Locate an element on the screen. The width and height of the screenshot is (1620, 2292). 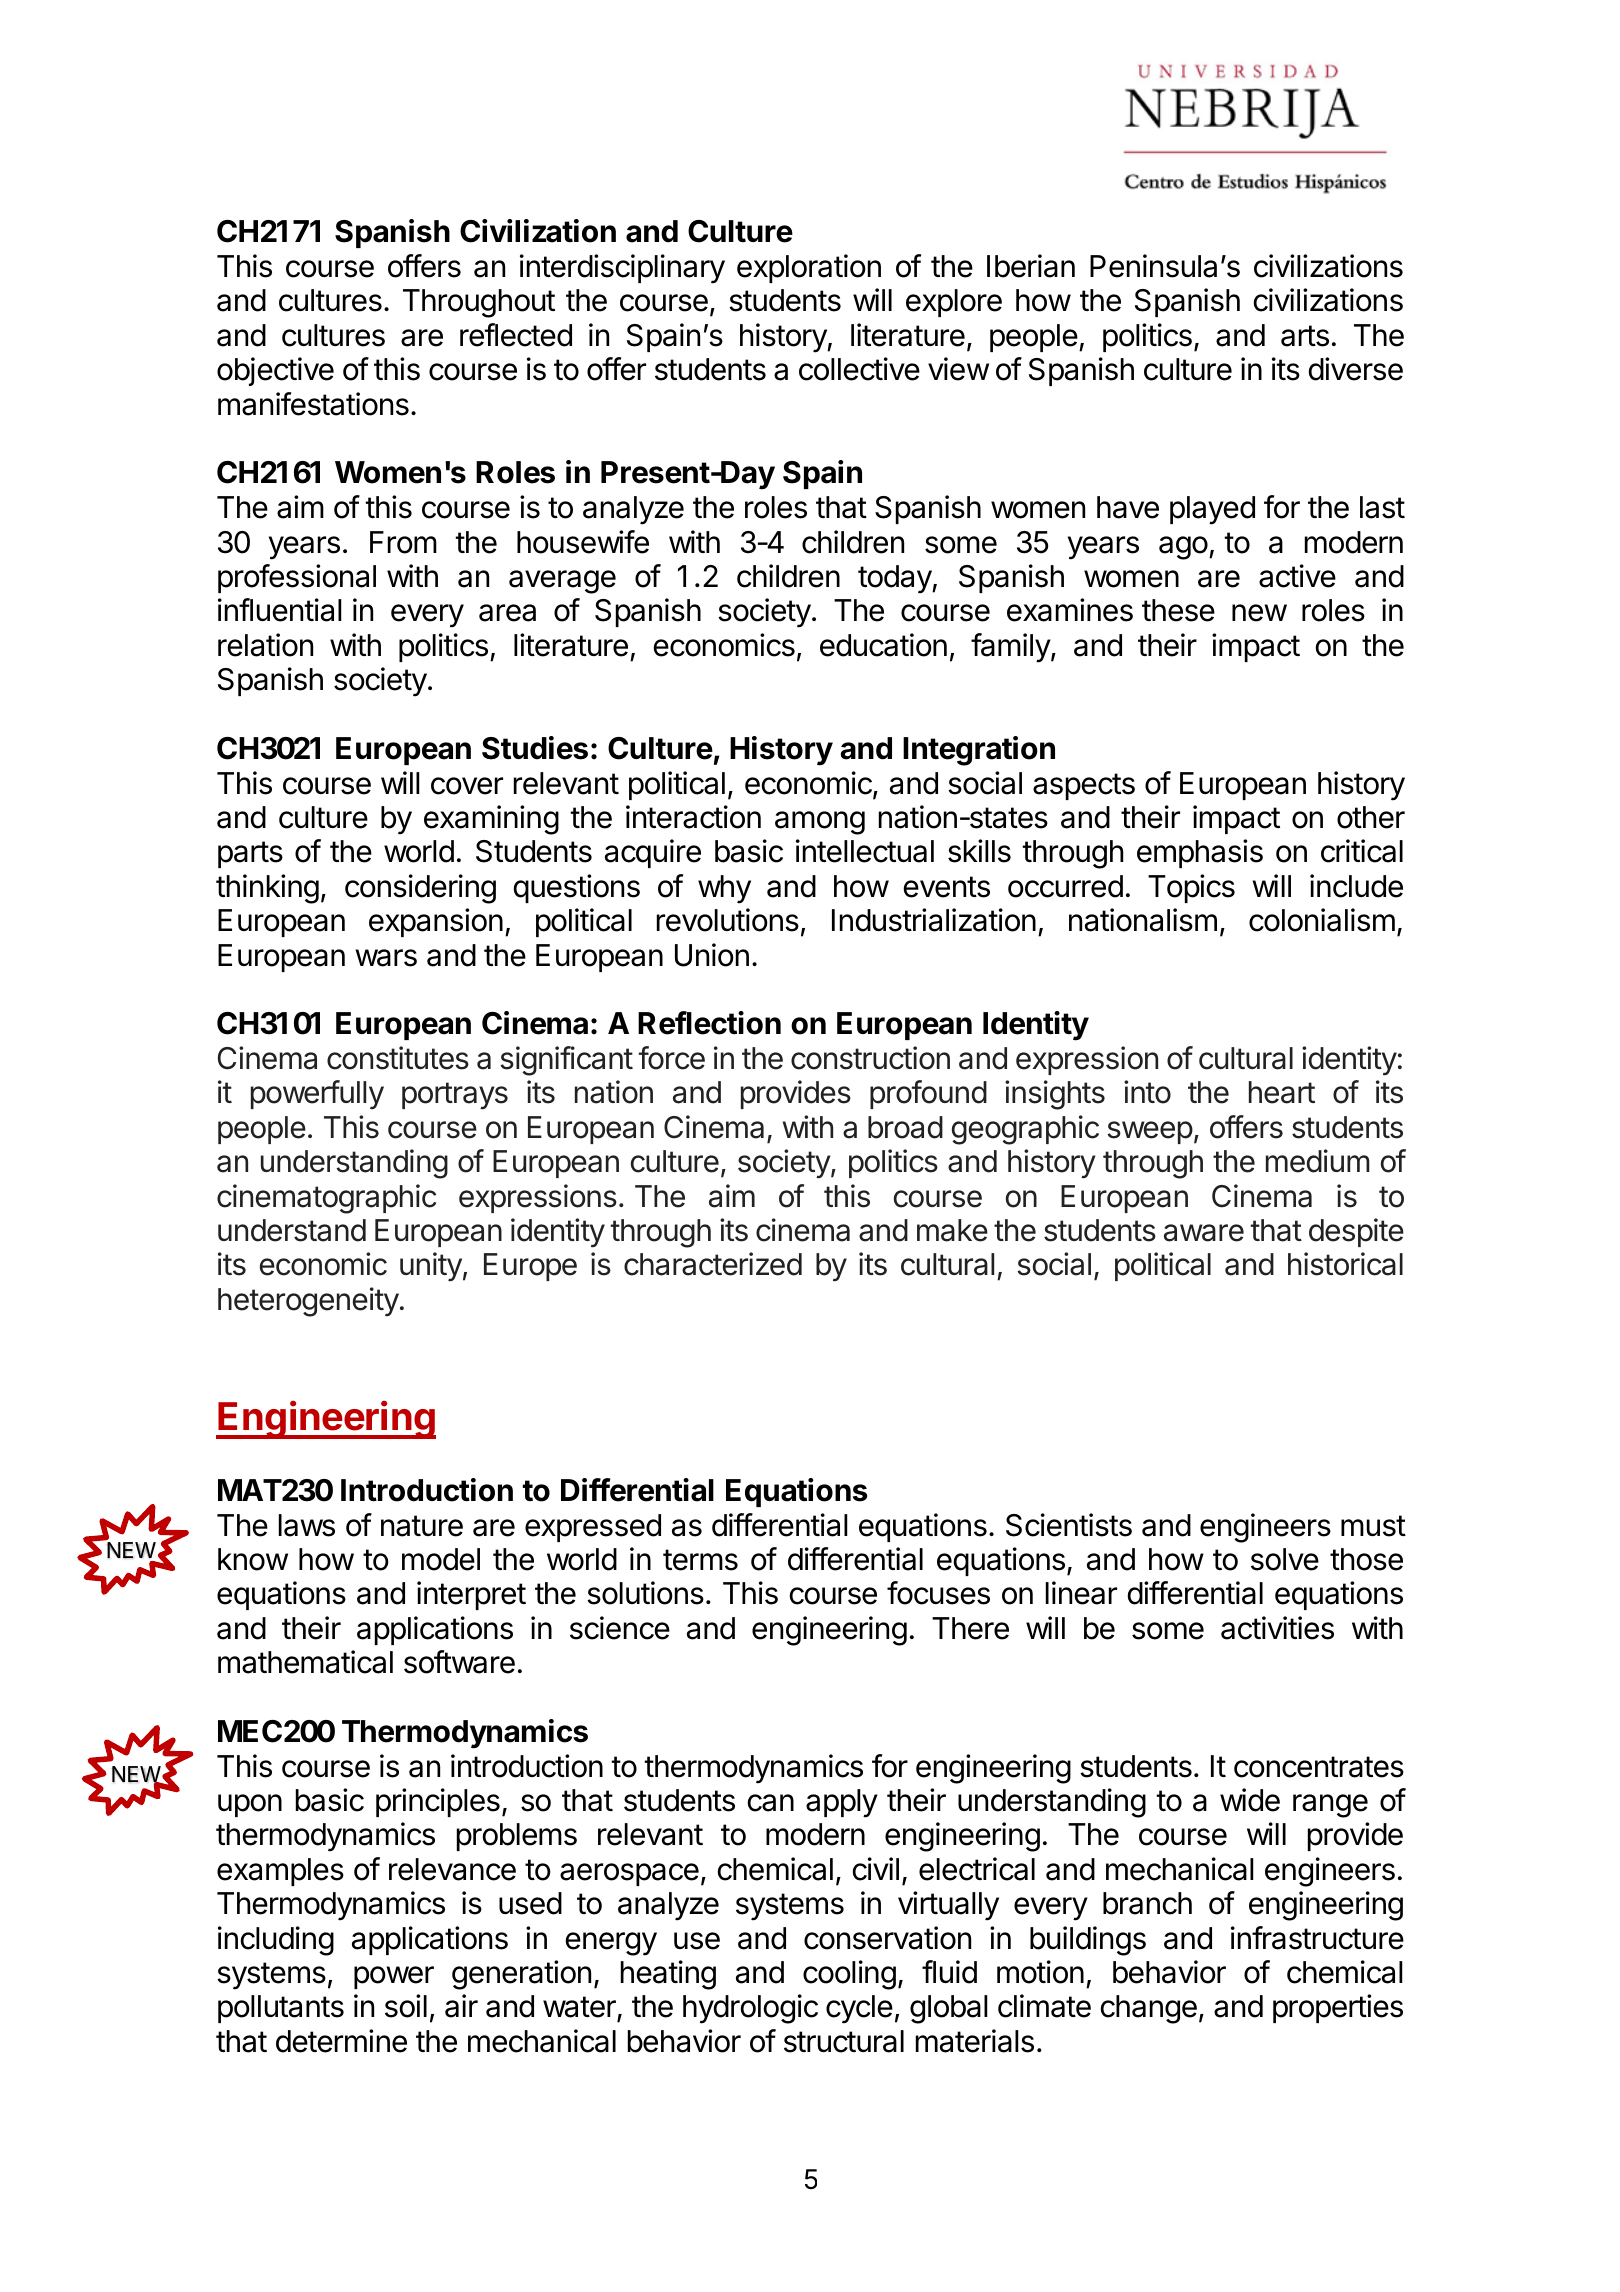
emphasis is located at coordinates (1200, 853).
